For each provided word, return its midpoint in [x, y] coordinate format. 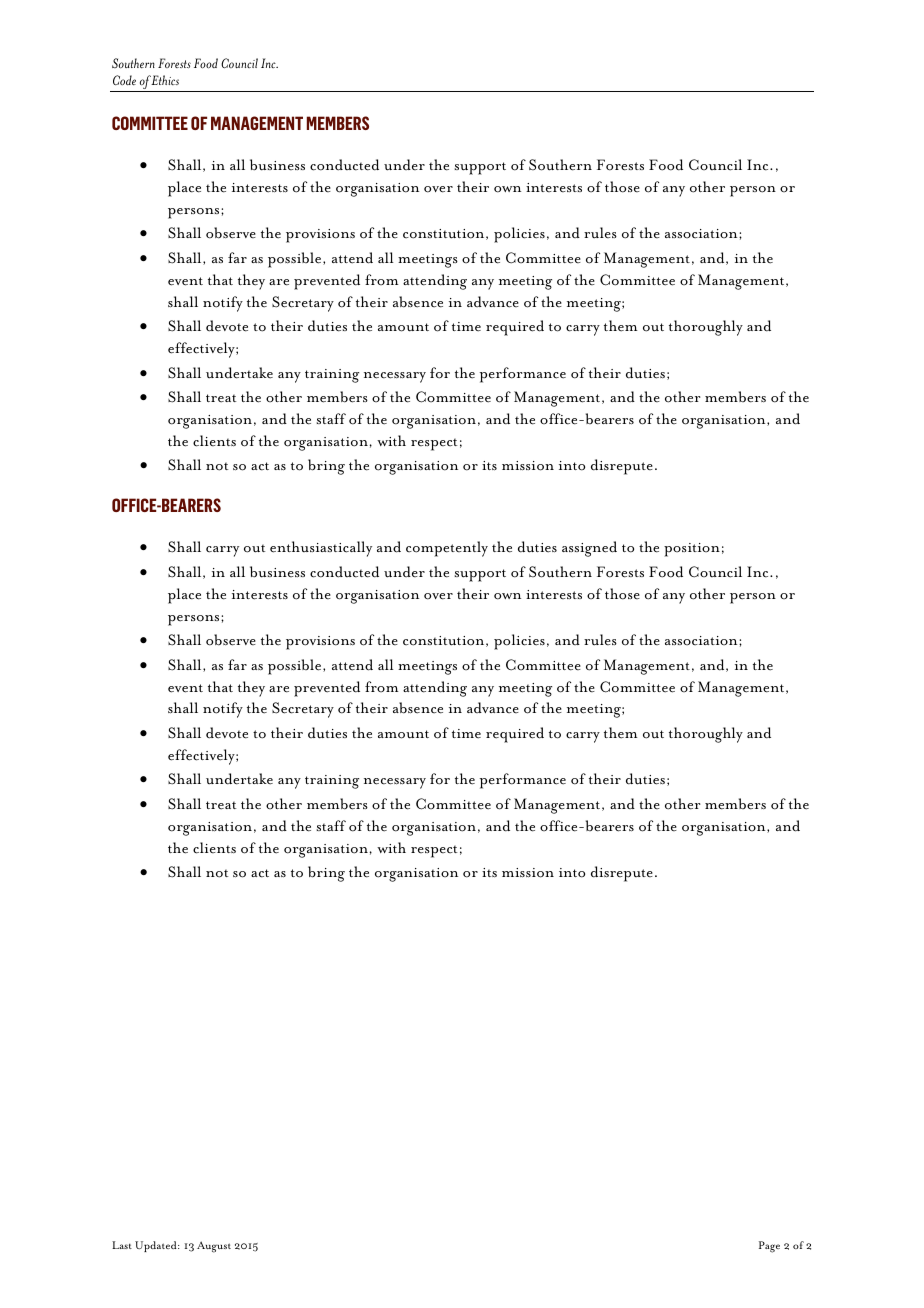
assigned [589, 549]
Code [124, 80]
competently [447, 549]
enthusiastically [321, 549]
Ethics [165, 80]
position [692, 550]
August [214, 1247]
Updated [157, 1246]
